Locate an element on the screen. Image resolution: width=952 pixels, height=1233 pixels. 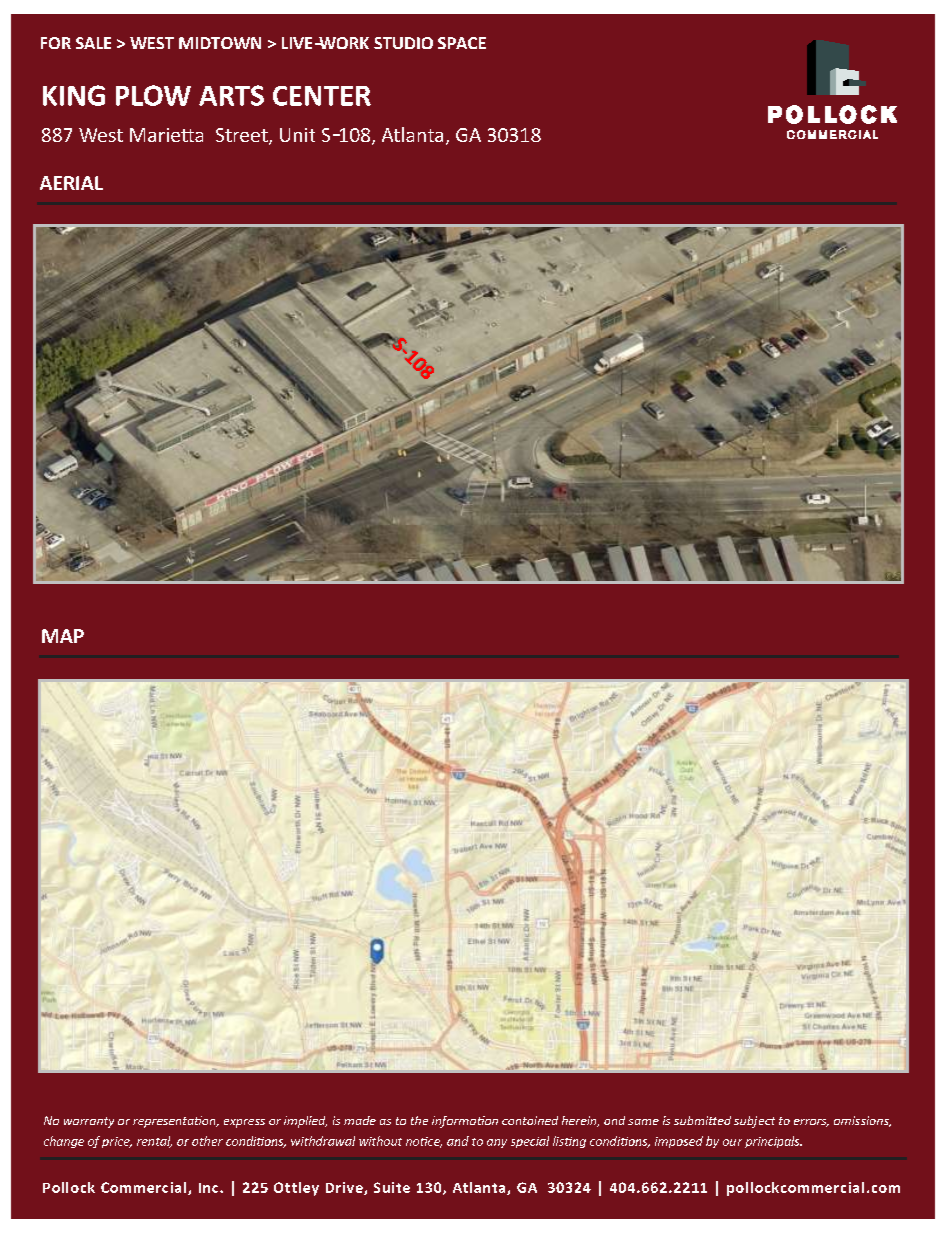
PLOW is located at coordinates (153, 95).
